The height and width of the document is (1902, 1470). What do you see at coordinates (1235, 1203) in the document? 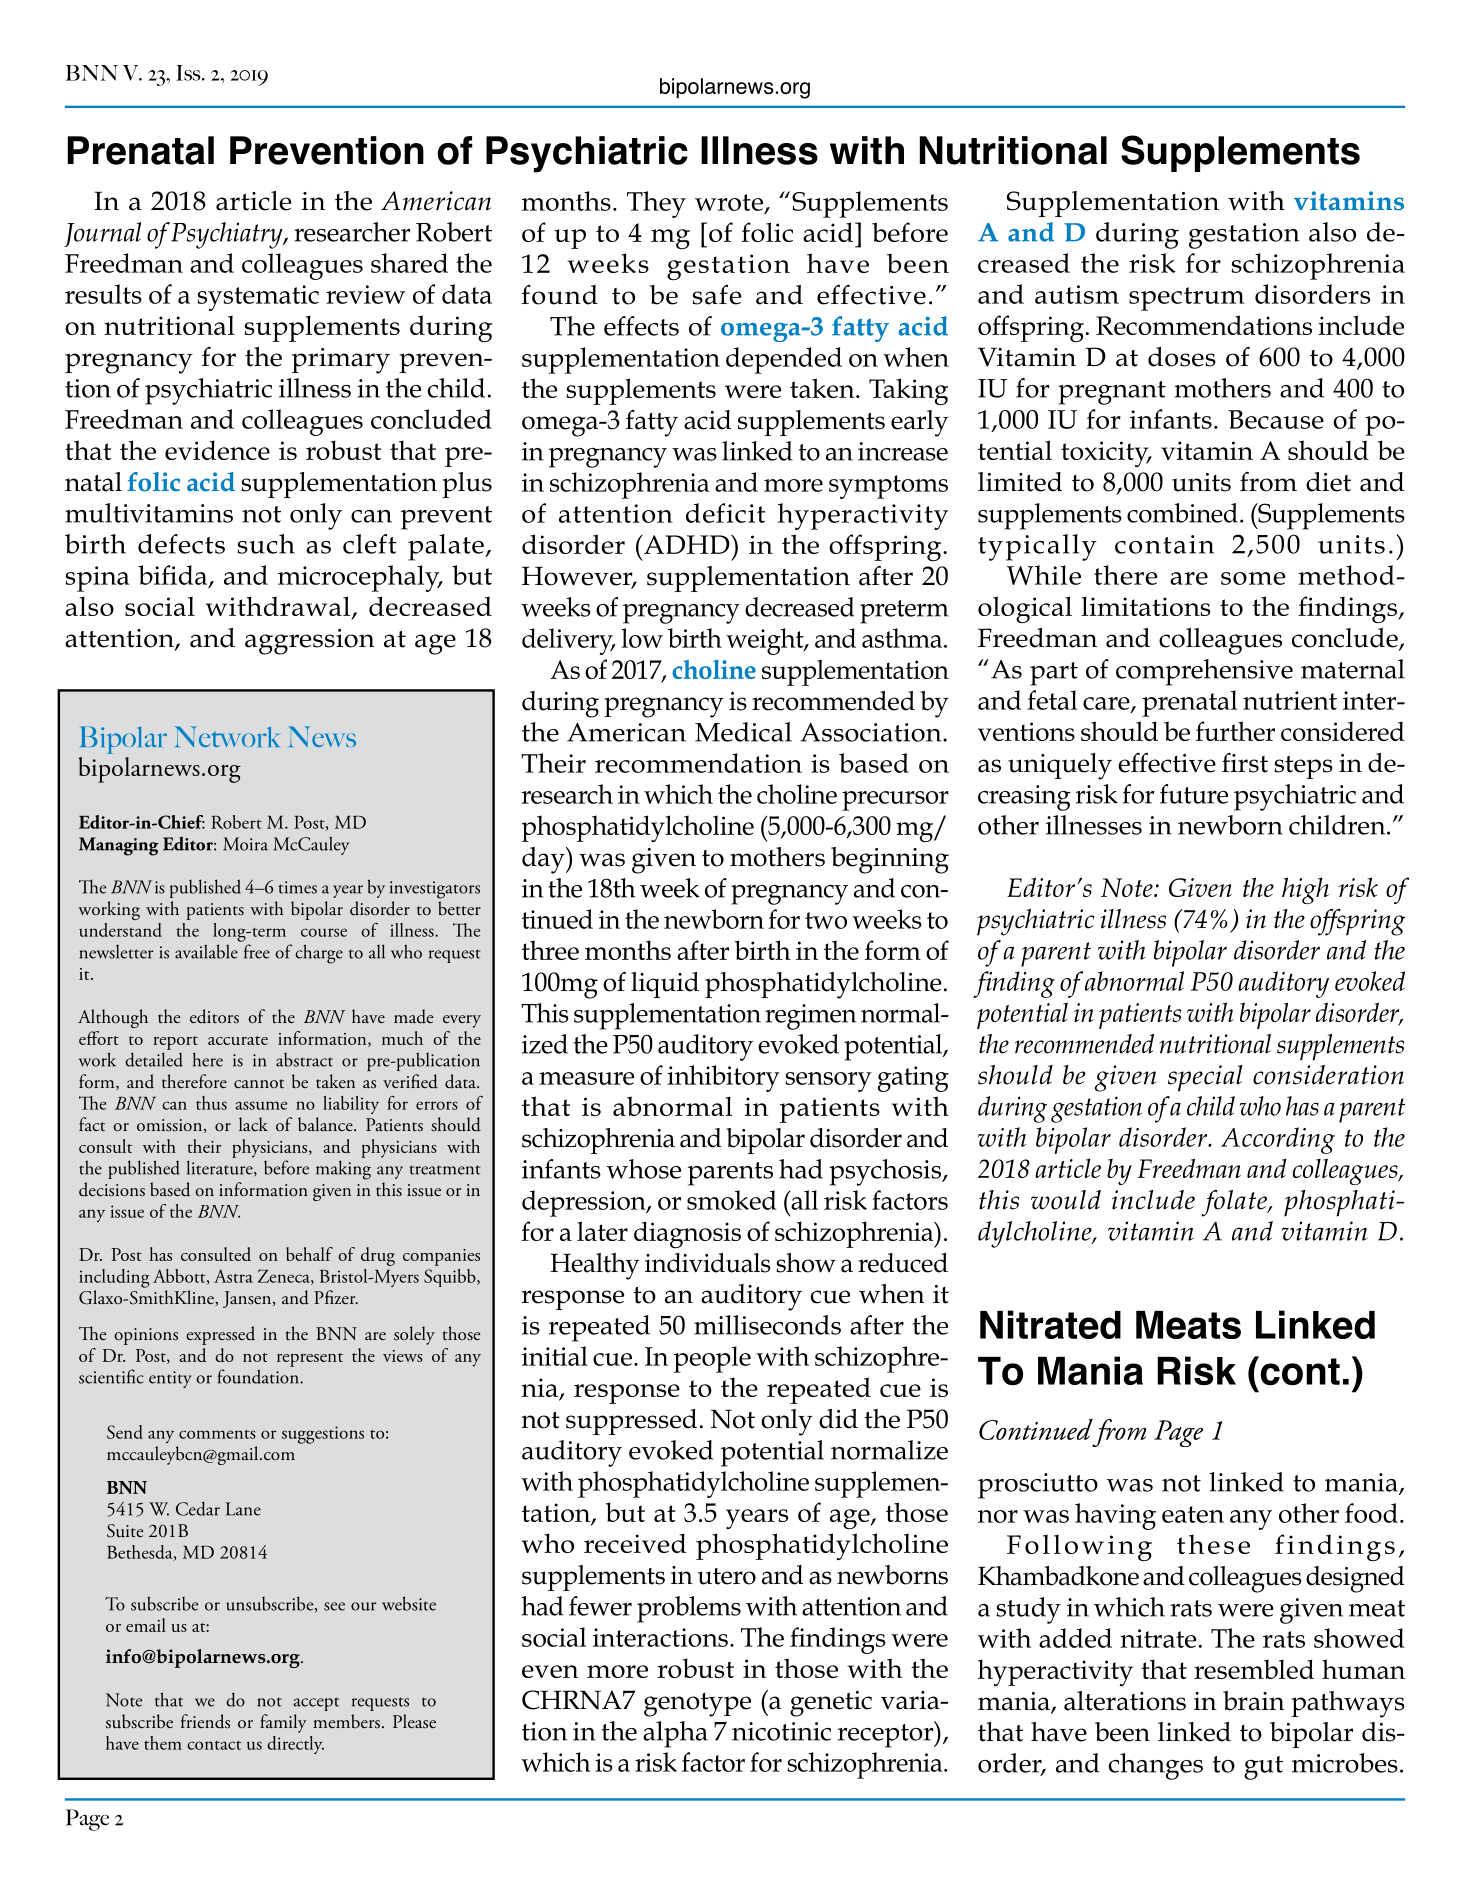
I see `folate` at bounding box center [1235, 1203].
